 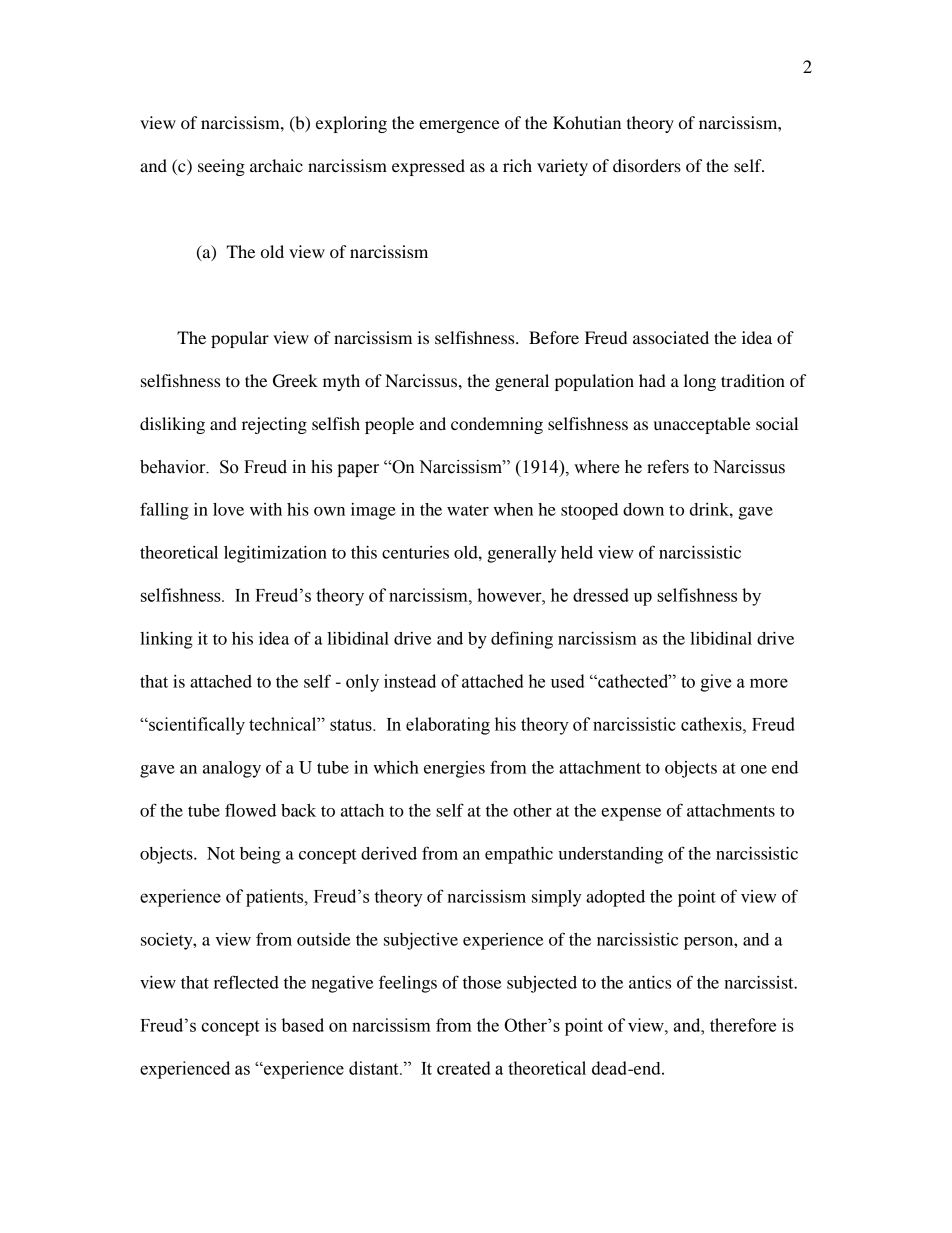 What do you see at coordinates (232, 769) in the document?
I see `analogy` at bounding box center [232, 769].
